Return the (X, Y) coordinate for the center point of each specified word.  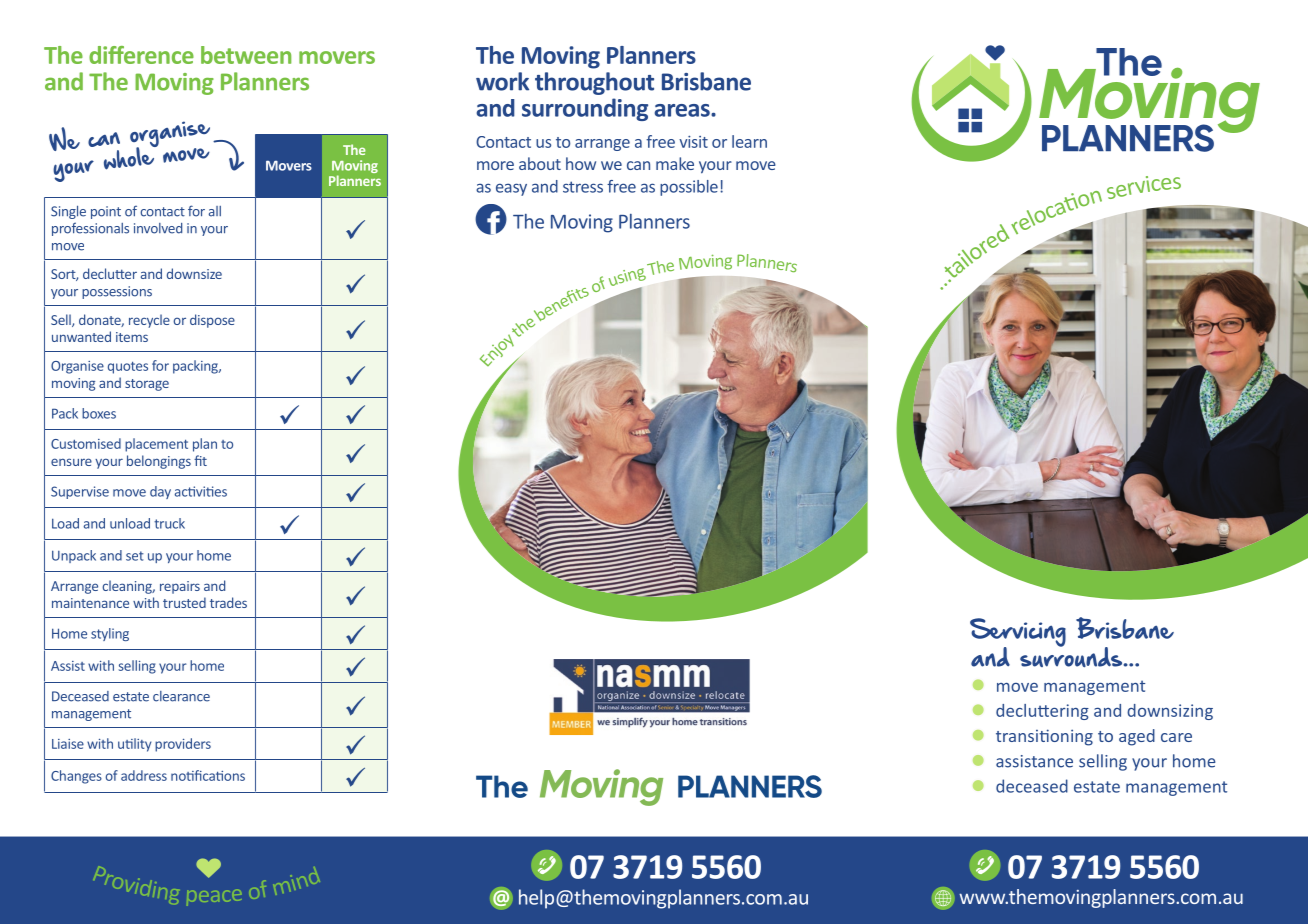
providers (183, 745)
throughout (594, 83)
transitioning (1044, 737)
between (246, 55)
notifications (208, 775)
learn (749, 141)
